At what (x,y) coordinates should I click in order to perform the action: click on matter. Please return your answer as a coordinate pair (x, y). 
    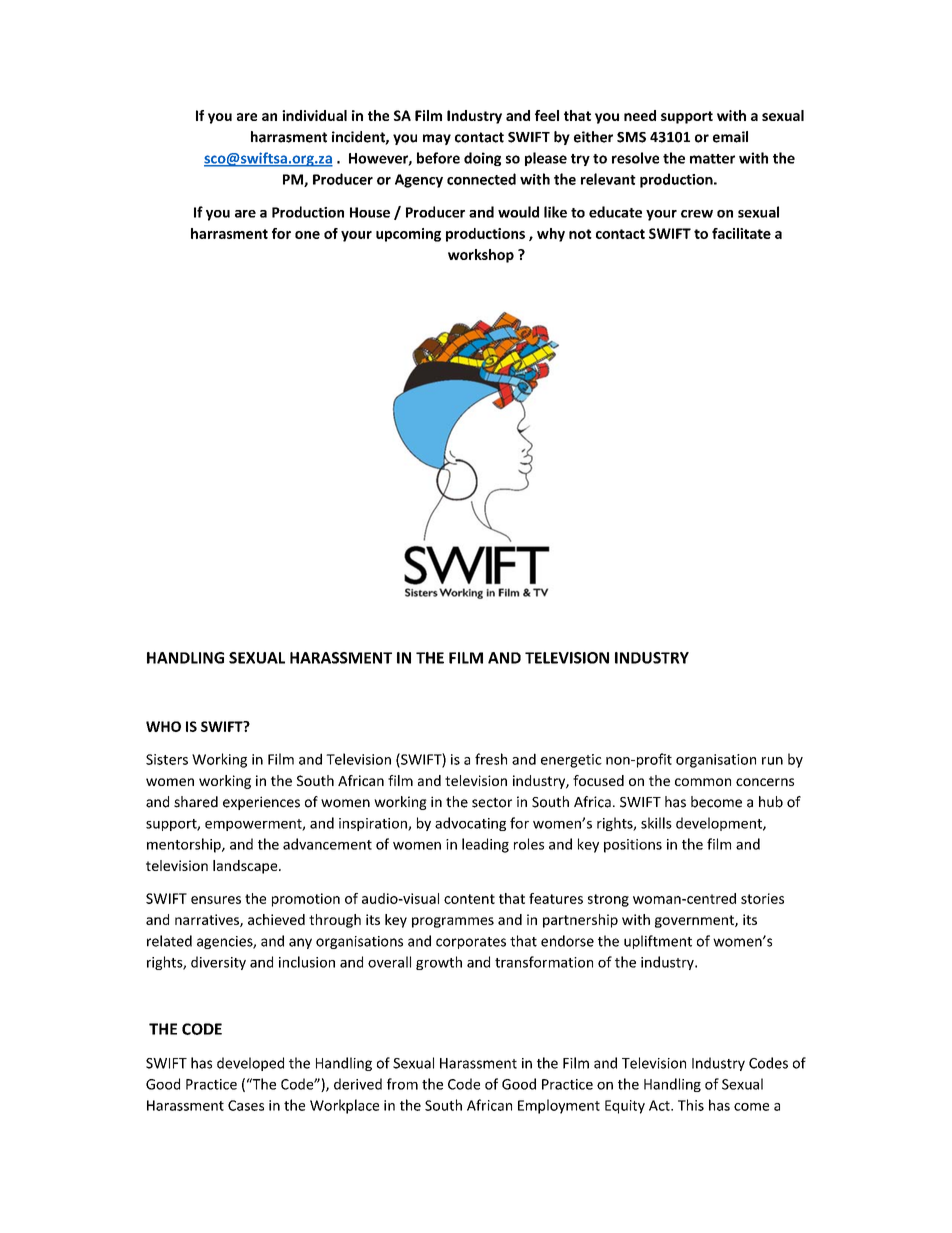
    Looking at the image, I should click on (712, 159).
